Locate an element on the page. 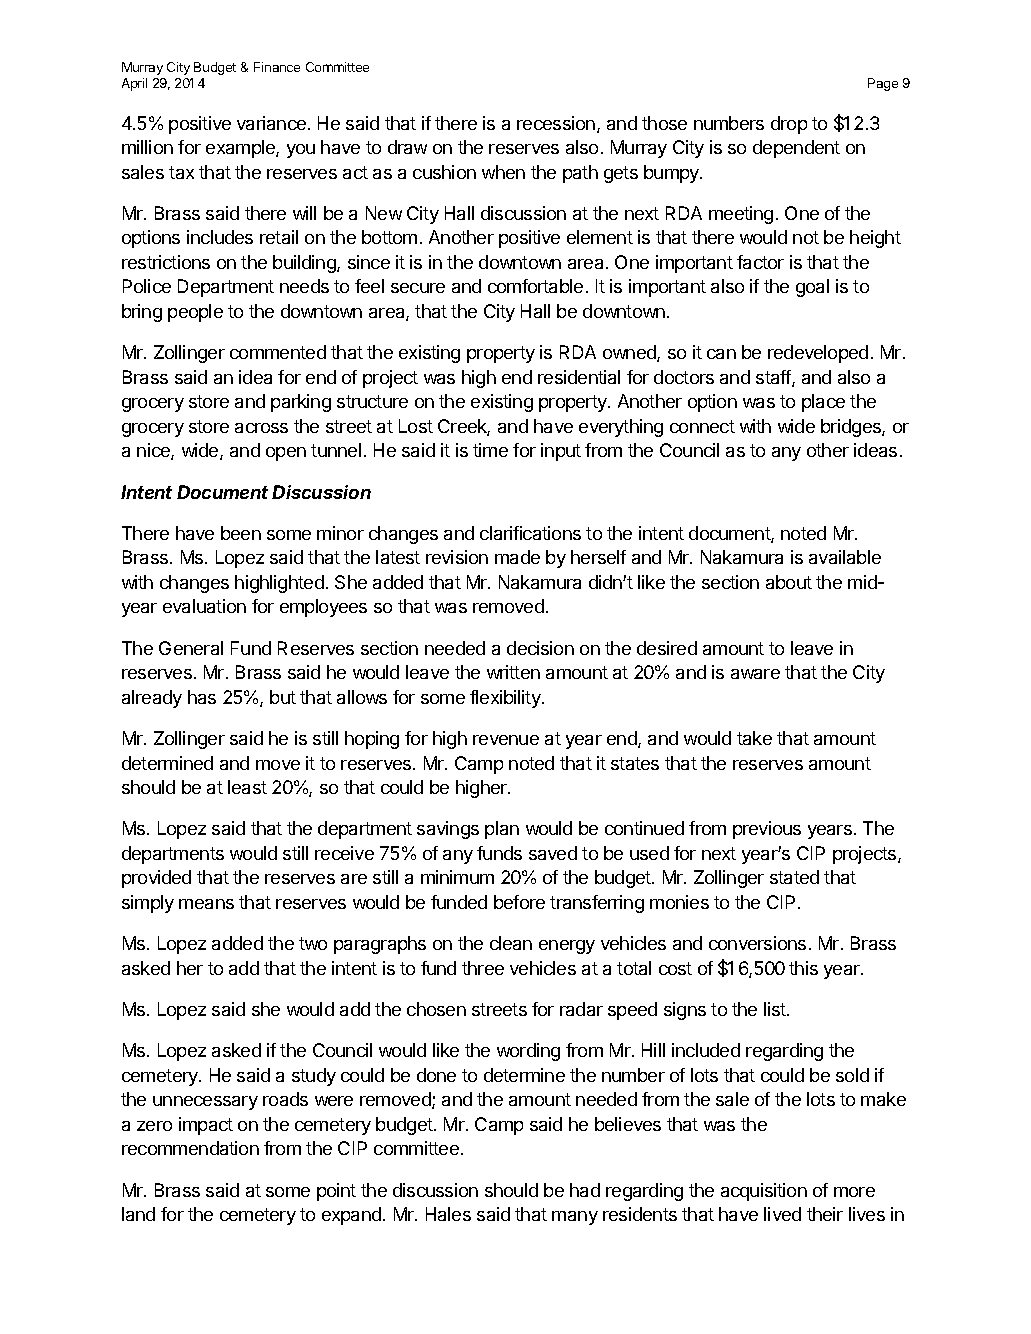  decision is located at coordinates (540, 648).
